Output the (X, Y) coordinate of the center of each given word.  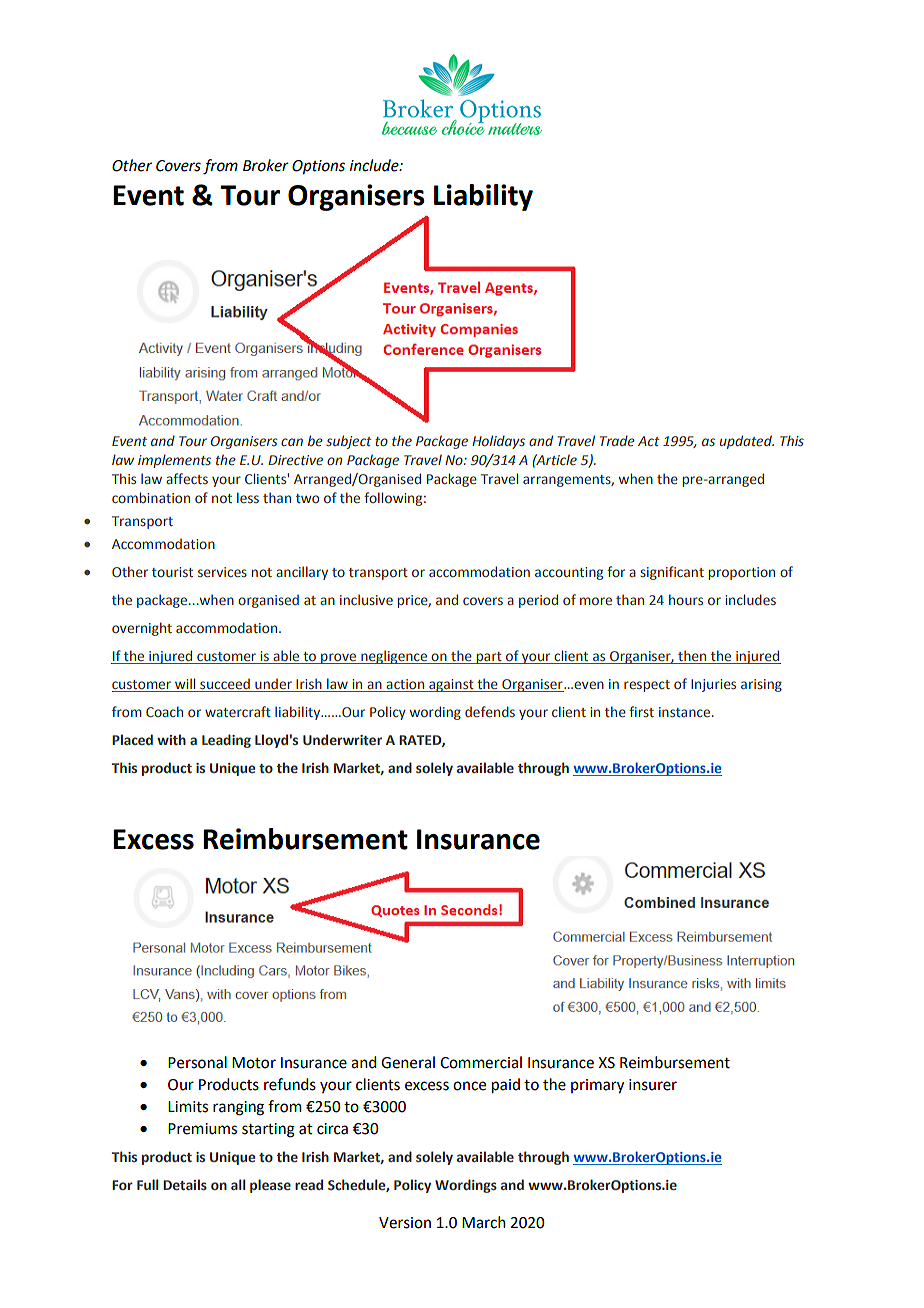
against (451, 685)
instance (684, 712)
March (484, 1222)
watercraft (238, 711)
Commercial (481, 1062)
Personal (197, 1062)
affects (187, 478)
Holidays (498, 442)
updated (747, 442)
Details (185, 1184)
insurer (653, 1085)
